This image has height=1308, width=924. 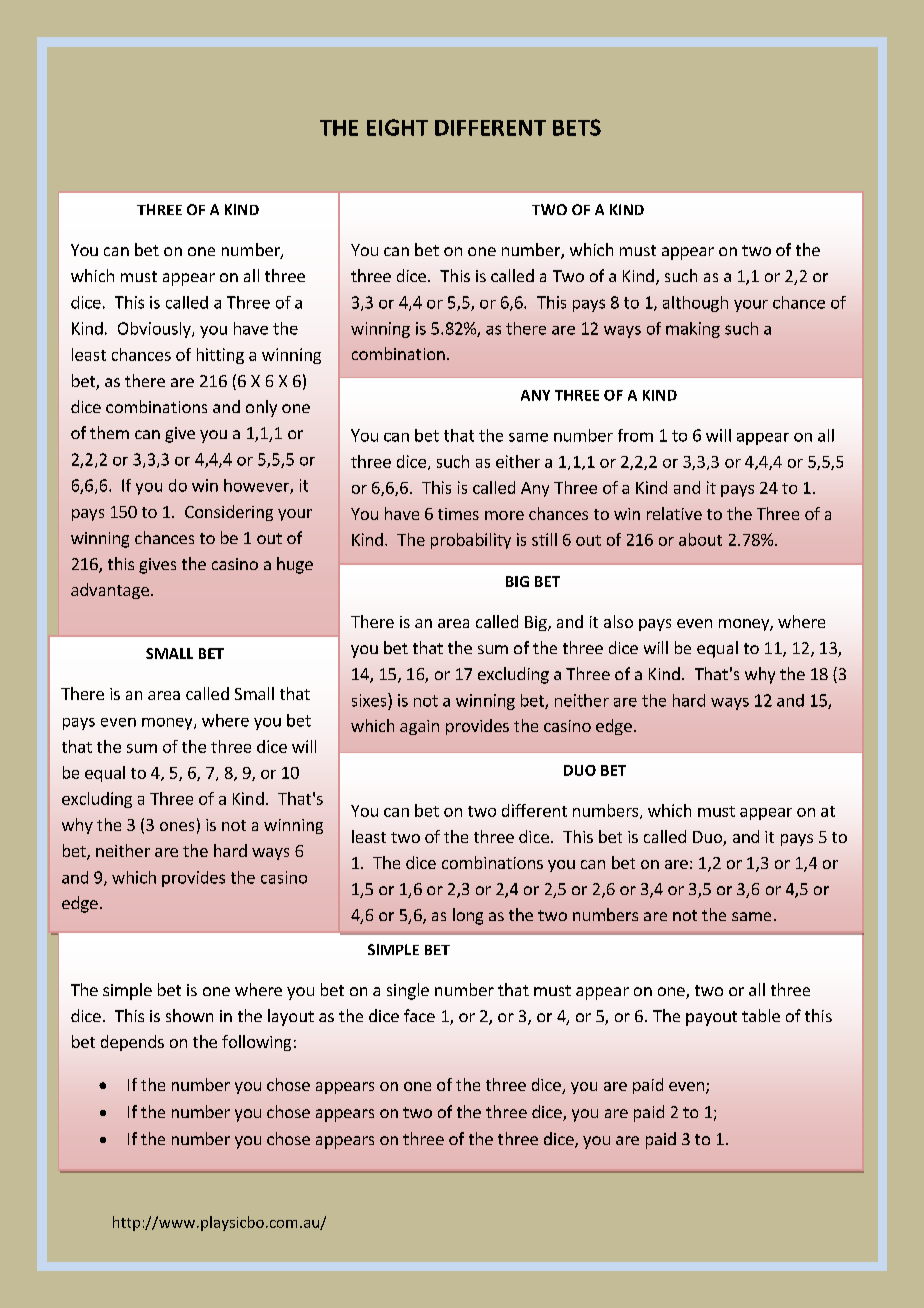 I want to click on also, so click(x=618, y=621).
